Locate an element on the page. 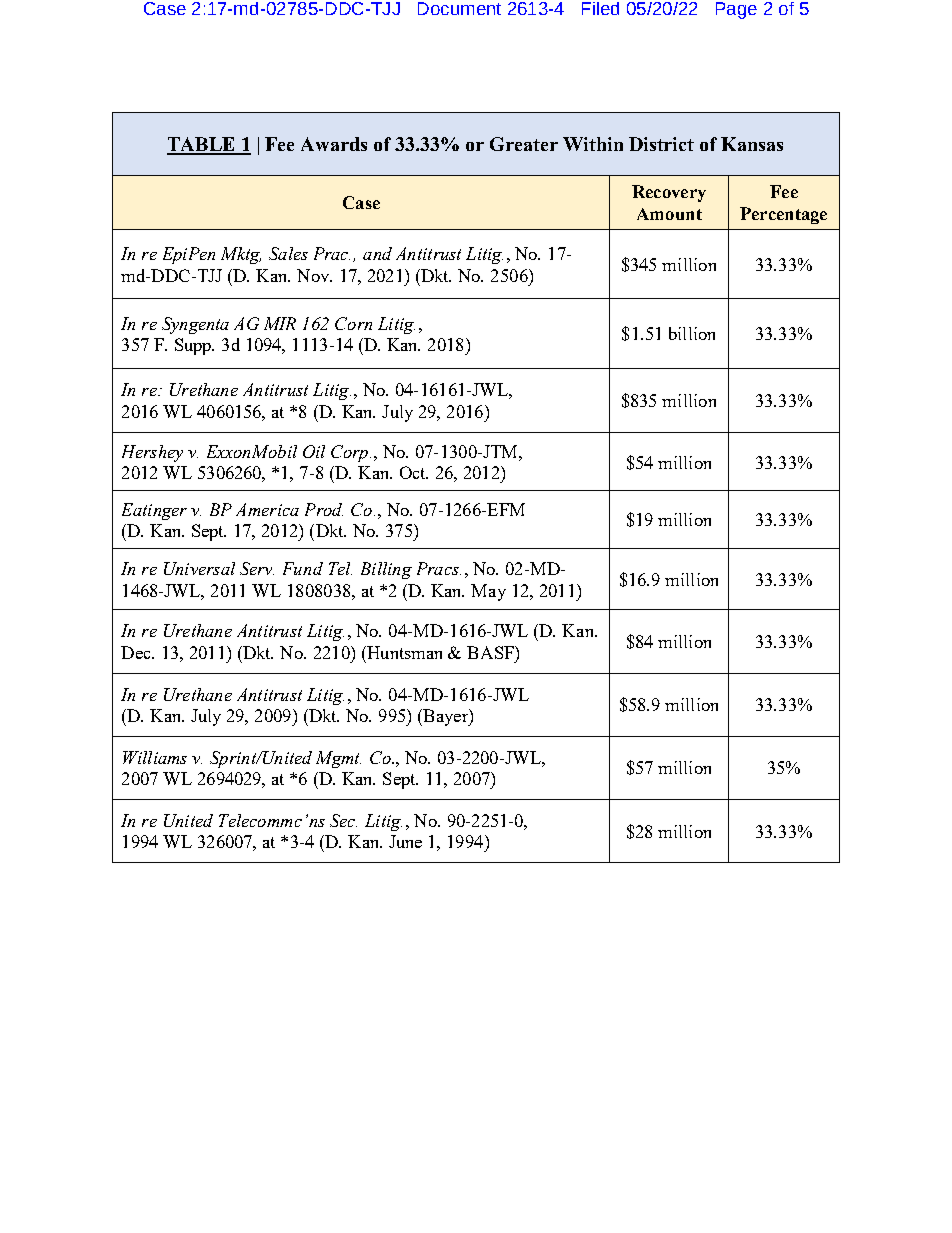 Image resolution: width=952 pixels, height=1233 pixels. Sec is located at coordinates (343, 820).
